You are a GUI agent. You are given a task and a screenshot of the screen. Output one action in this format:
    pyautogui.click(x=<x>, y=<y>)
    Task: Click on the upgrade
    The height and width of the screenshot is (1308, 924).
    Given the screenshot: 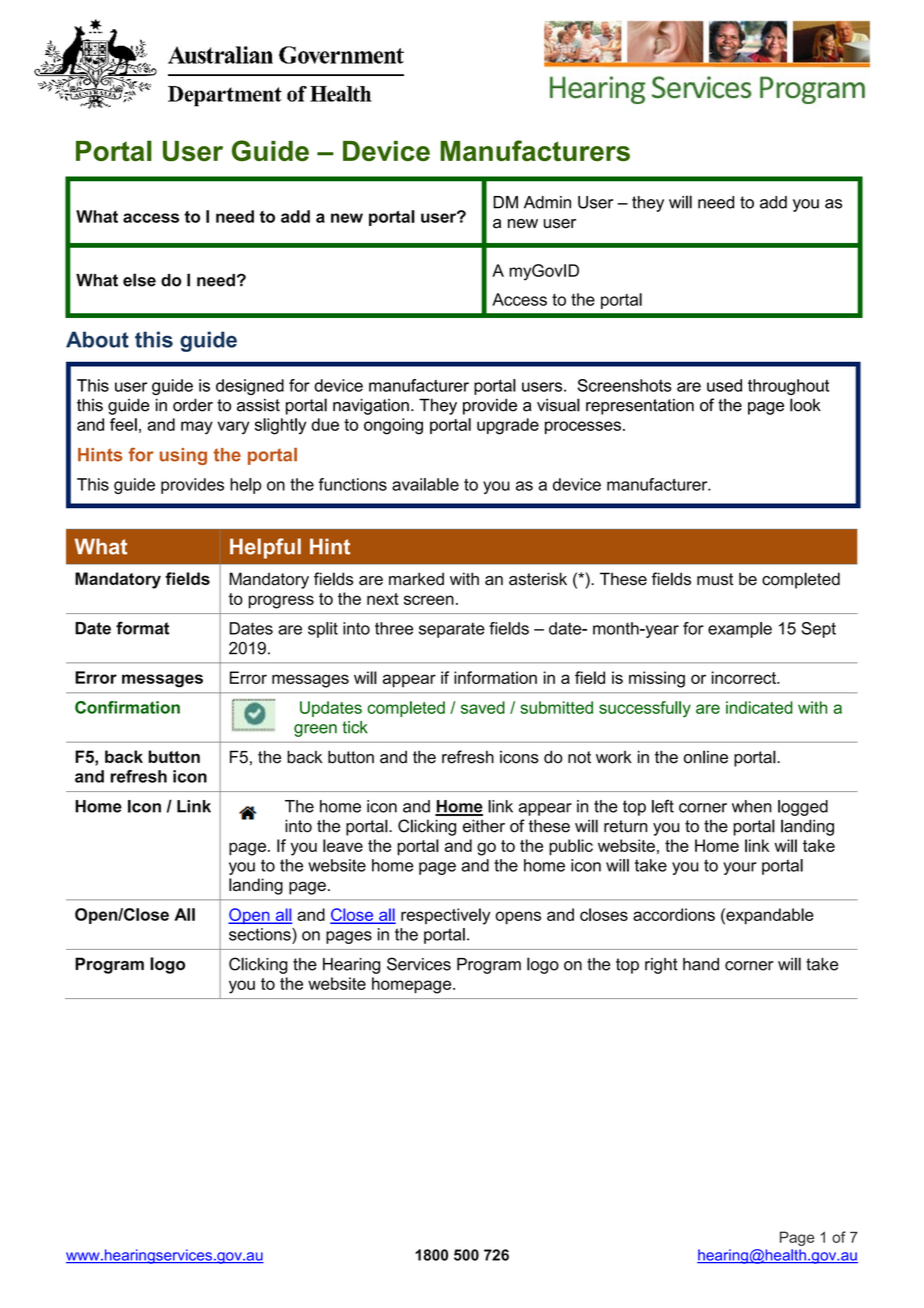 What is the action you would take?
    pyautogui.click(x=508, y=426)
